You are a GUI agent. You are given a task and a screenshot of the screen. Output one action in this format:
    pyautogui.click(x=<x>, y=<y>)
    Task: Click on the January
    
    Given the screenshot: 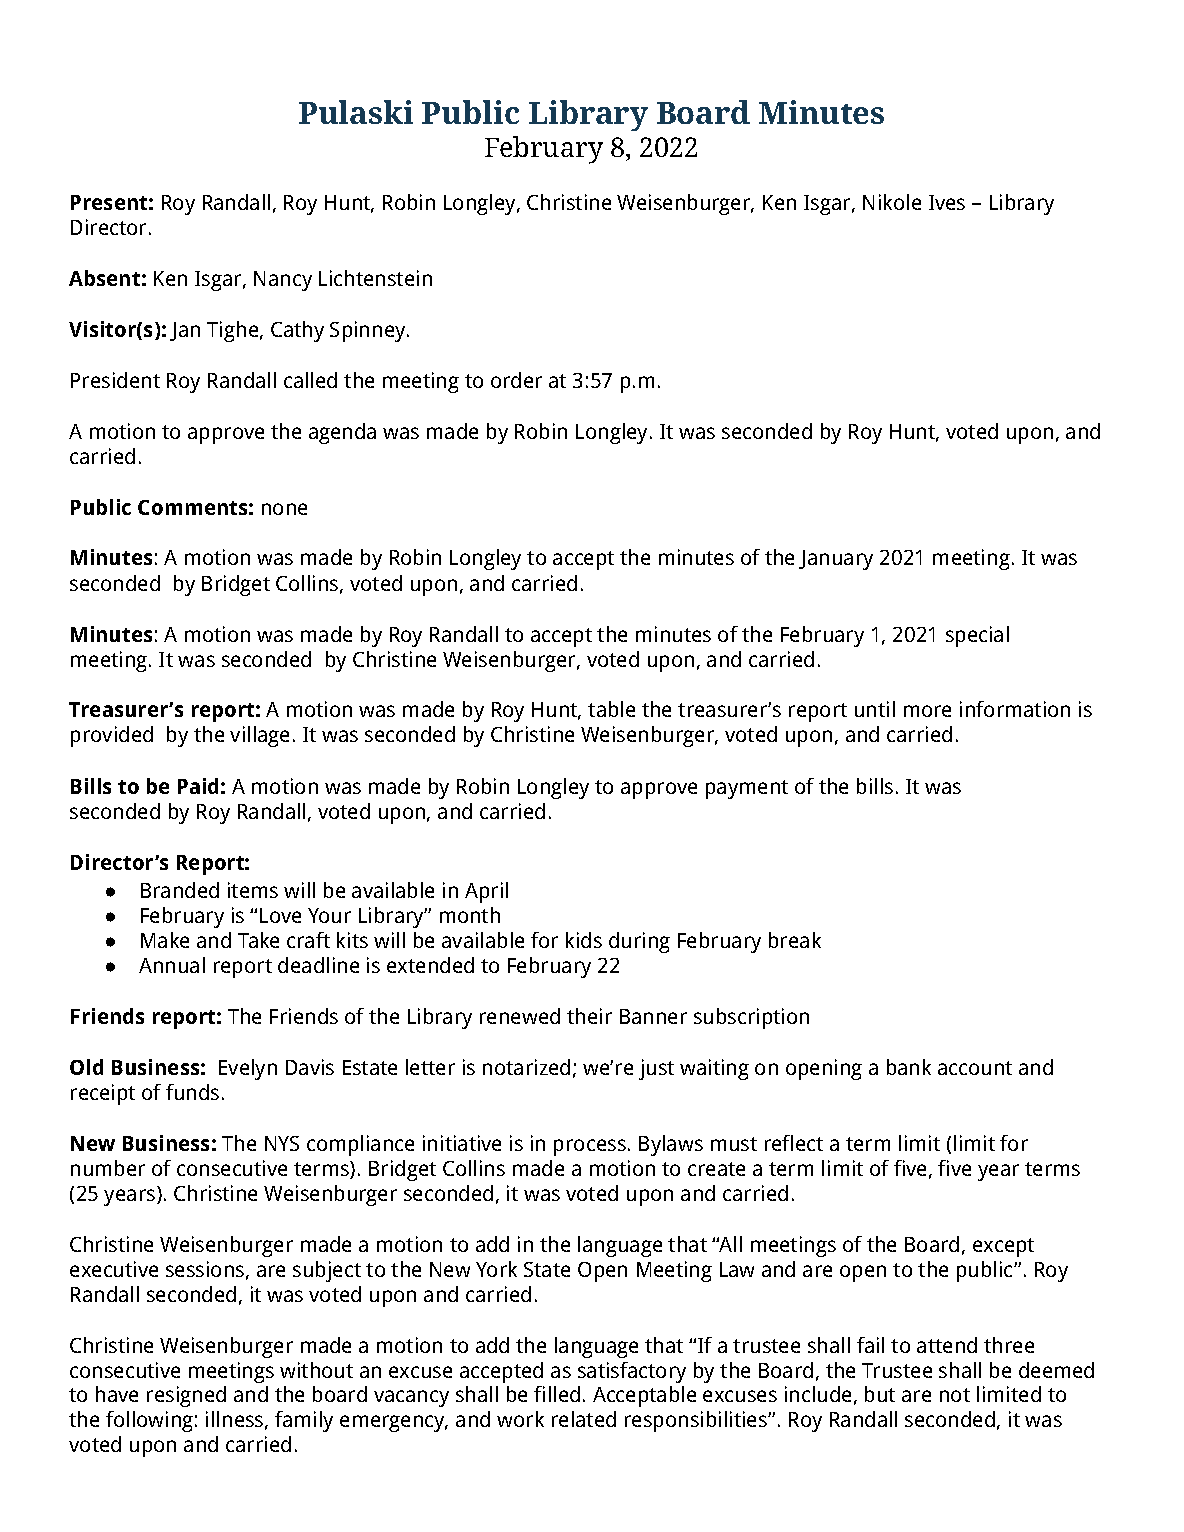 What is the action you would take?
    pyautogui.click(x=836, y=560)
